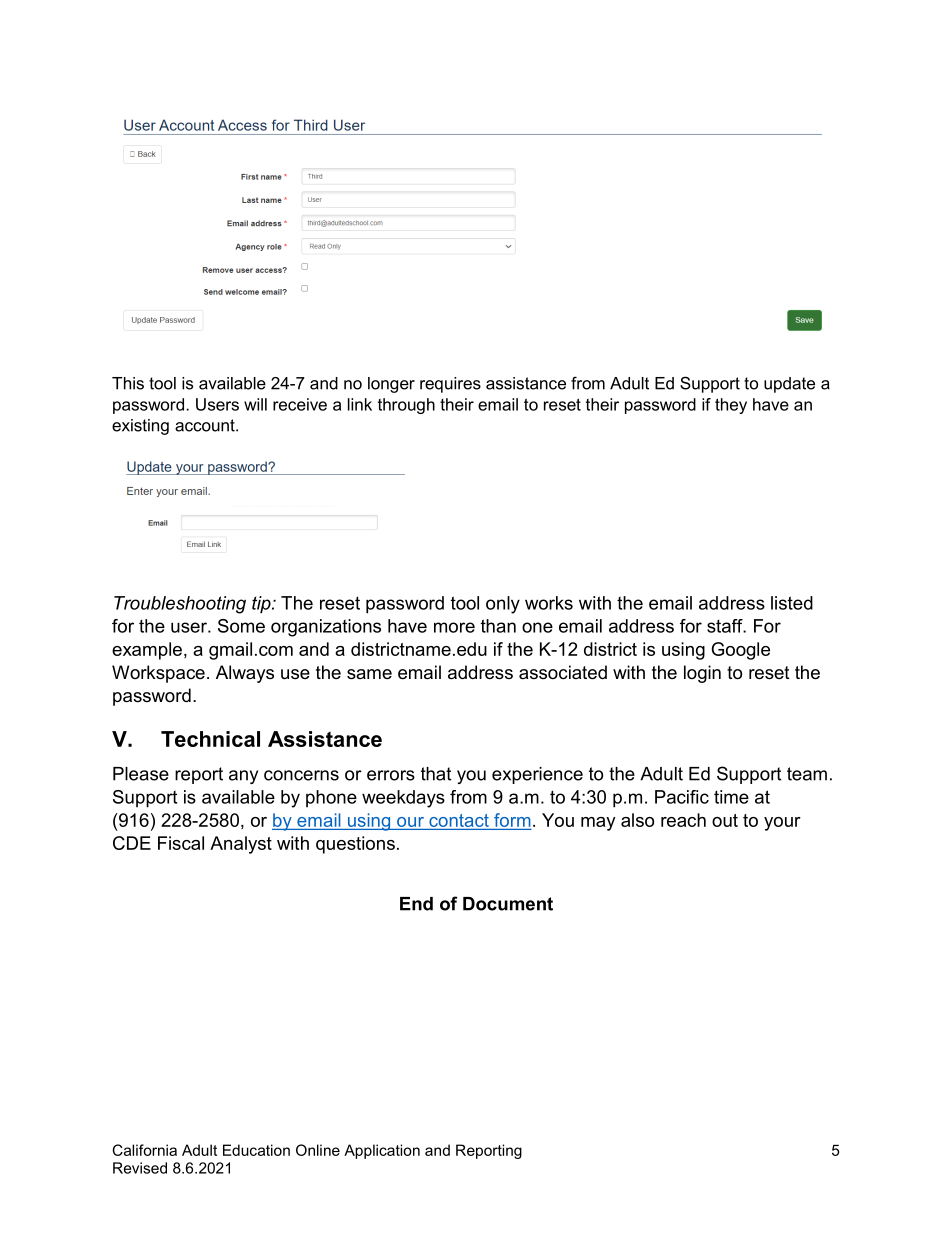 The width and height of the page is (952, 1233). Describe the element at coordinates (436, 774) in the page. I see `that` at that location.
